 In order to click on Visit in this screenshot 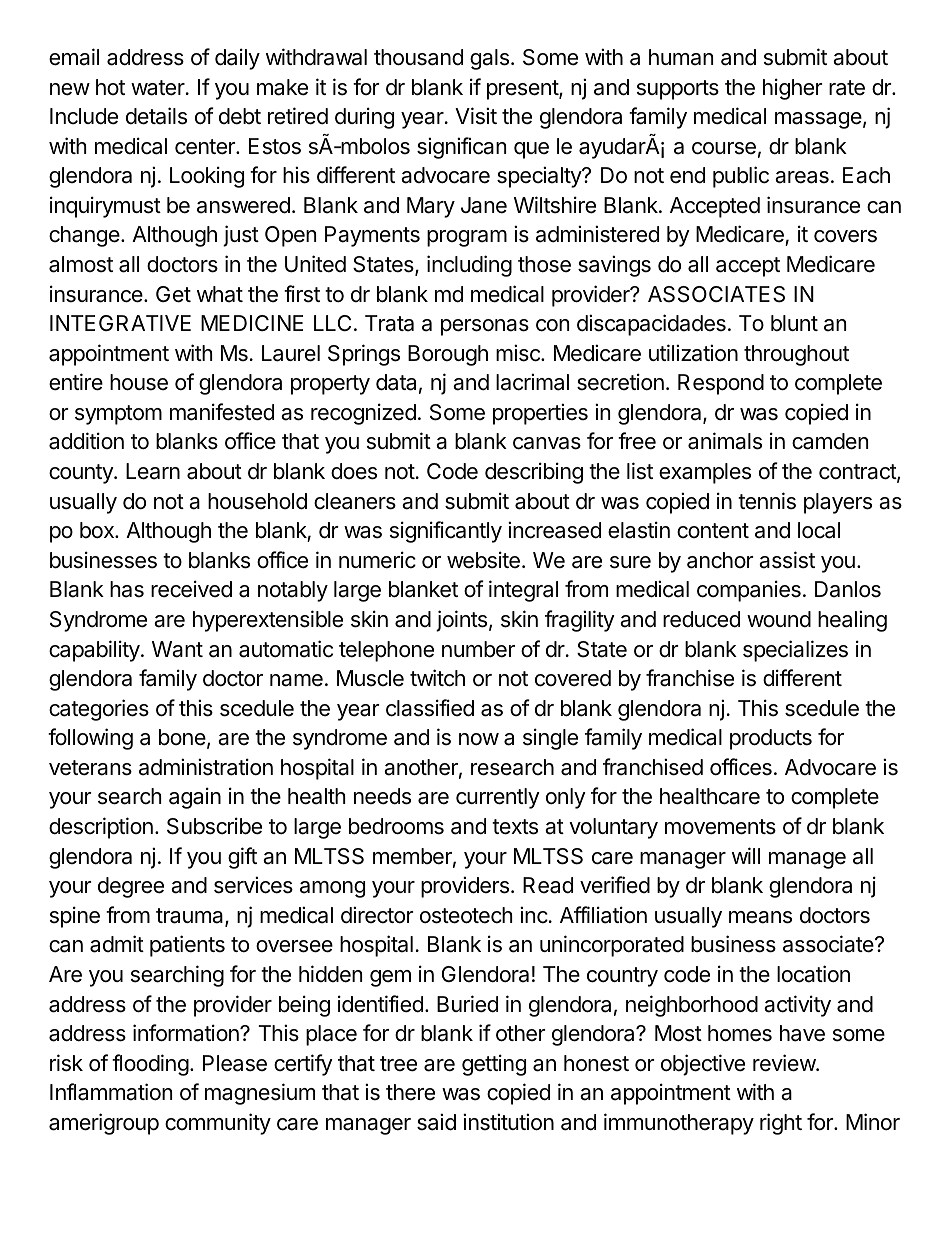, I will do `click(476, 116)`.
